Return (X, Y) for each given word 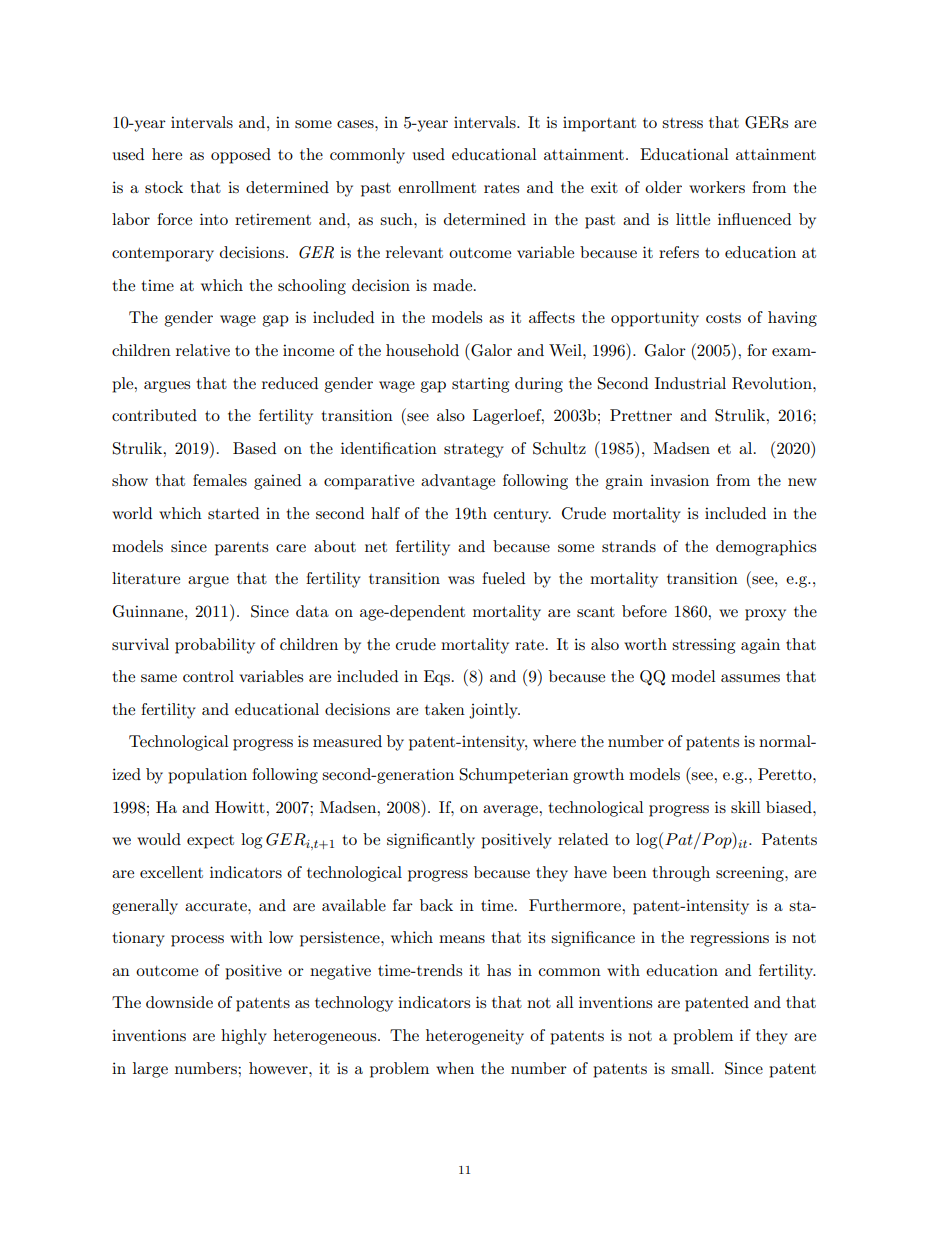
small (691, 1068)
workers (717, 187)
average (511, 811)
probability (215, 646)
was (461, 580)
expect (210, 842)
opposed (241, 156)
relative (203, 350)
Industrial (690, 383)
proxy (765, 615)
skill (746, 807)
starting (480, 385)
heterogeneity (475, 1037)
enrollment (437, 187)
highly (244, 1037)
